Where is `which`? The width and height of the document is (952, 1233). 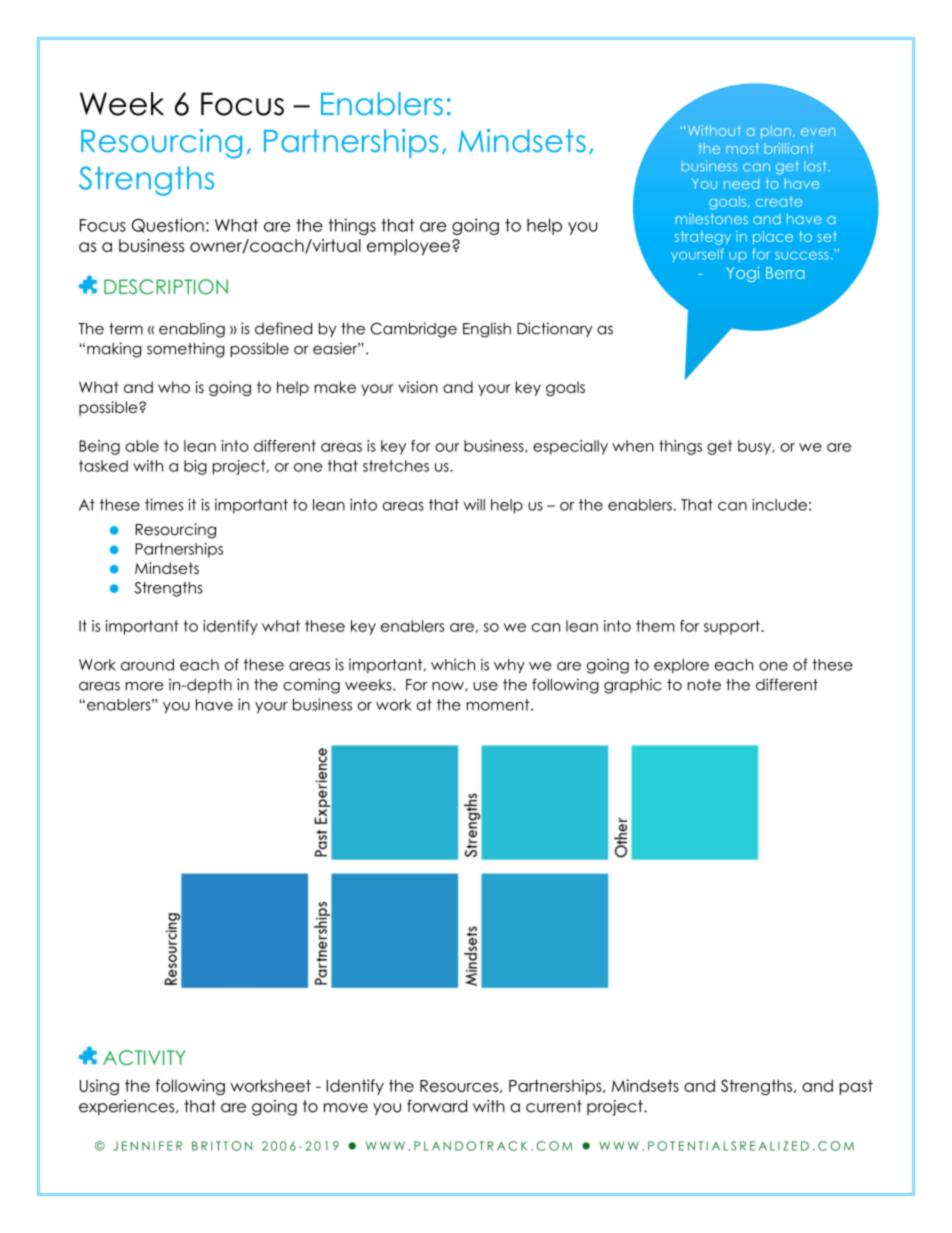 which is located at coordinates (453, 665).
